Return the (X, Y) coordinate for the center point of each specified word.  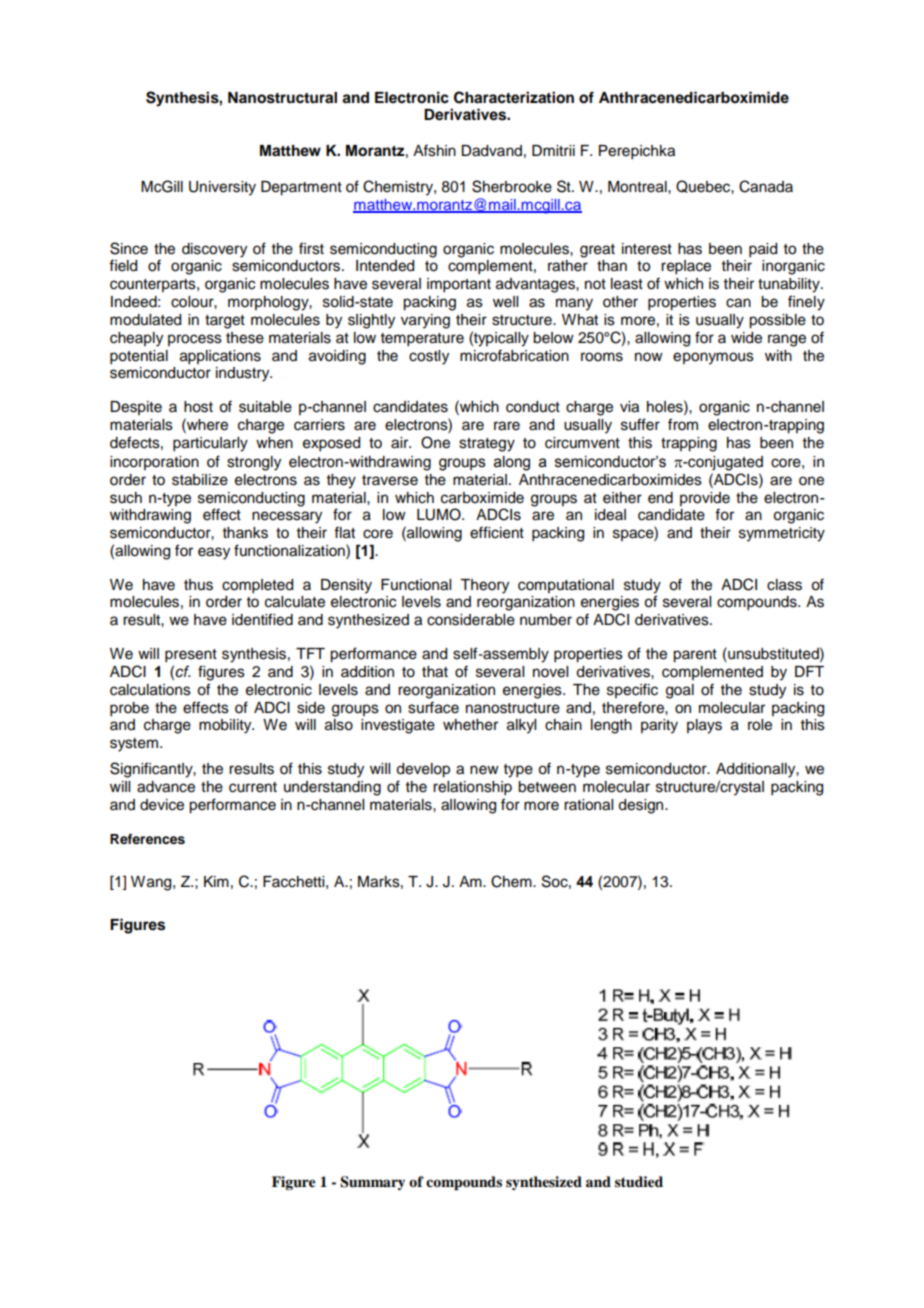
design (642, 806)
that (435, 672)
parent (695, 656)
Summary (372, 1183)
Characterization (514, 97)
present (191, 656)
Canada (766, 186)
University (222, 188)
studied (639, 1181)
